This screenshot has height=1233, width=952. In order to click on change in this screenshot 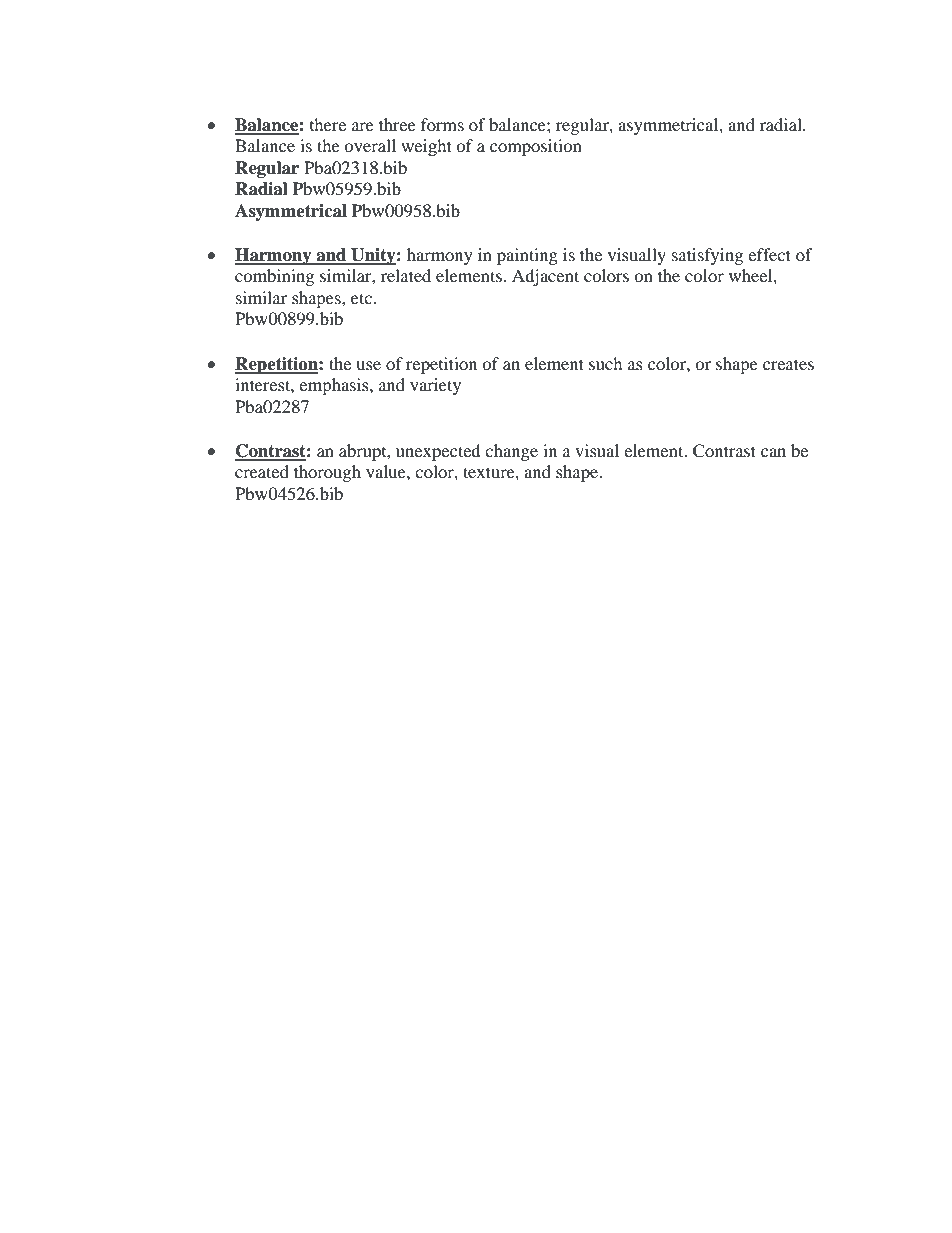, I will do `click(511, 452)`.
